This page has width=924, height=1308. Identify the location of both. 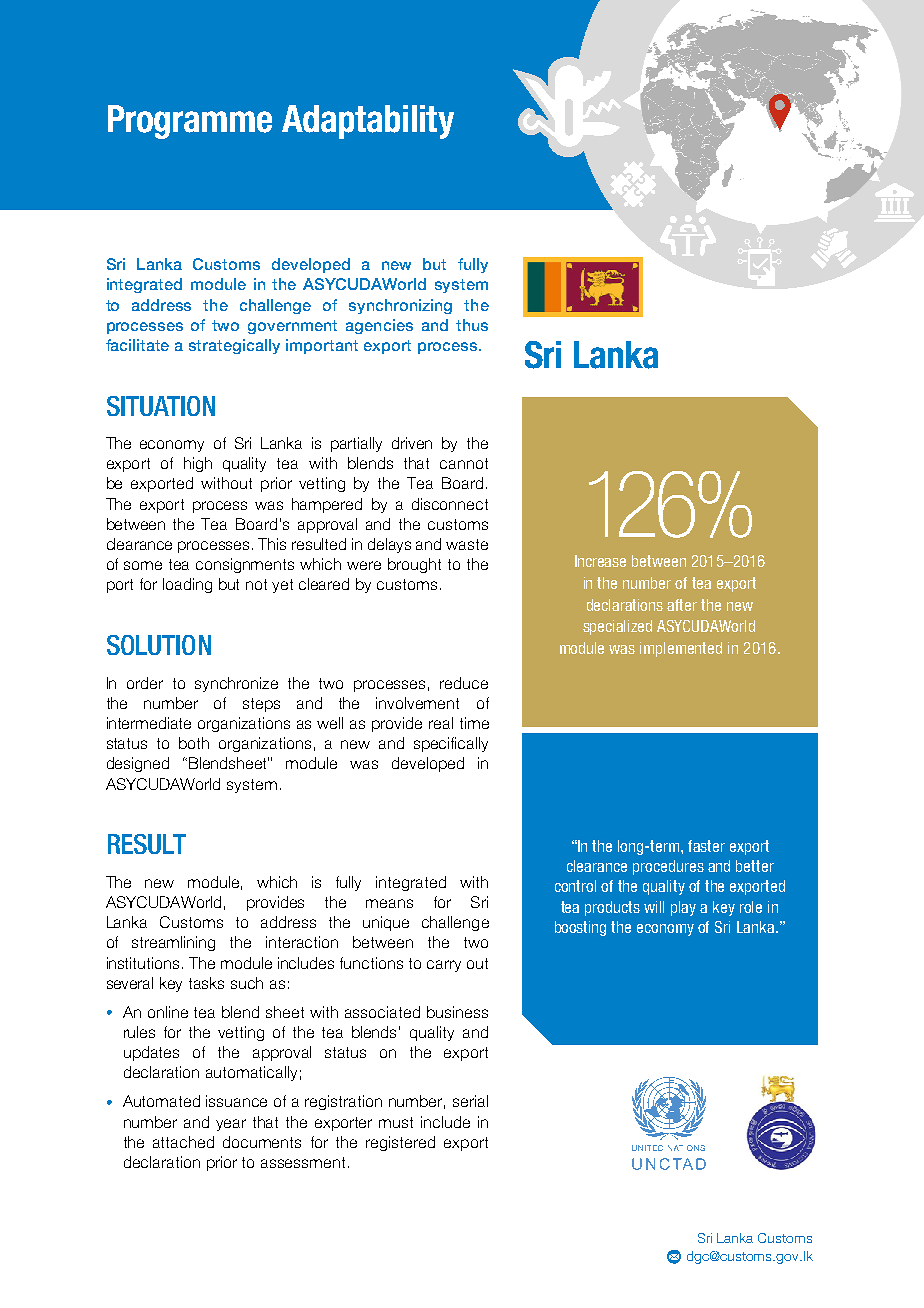
(194, 743).
